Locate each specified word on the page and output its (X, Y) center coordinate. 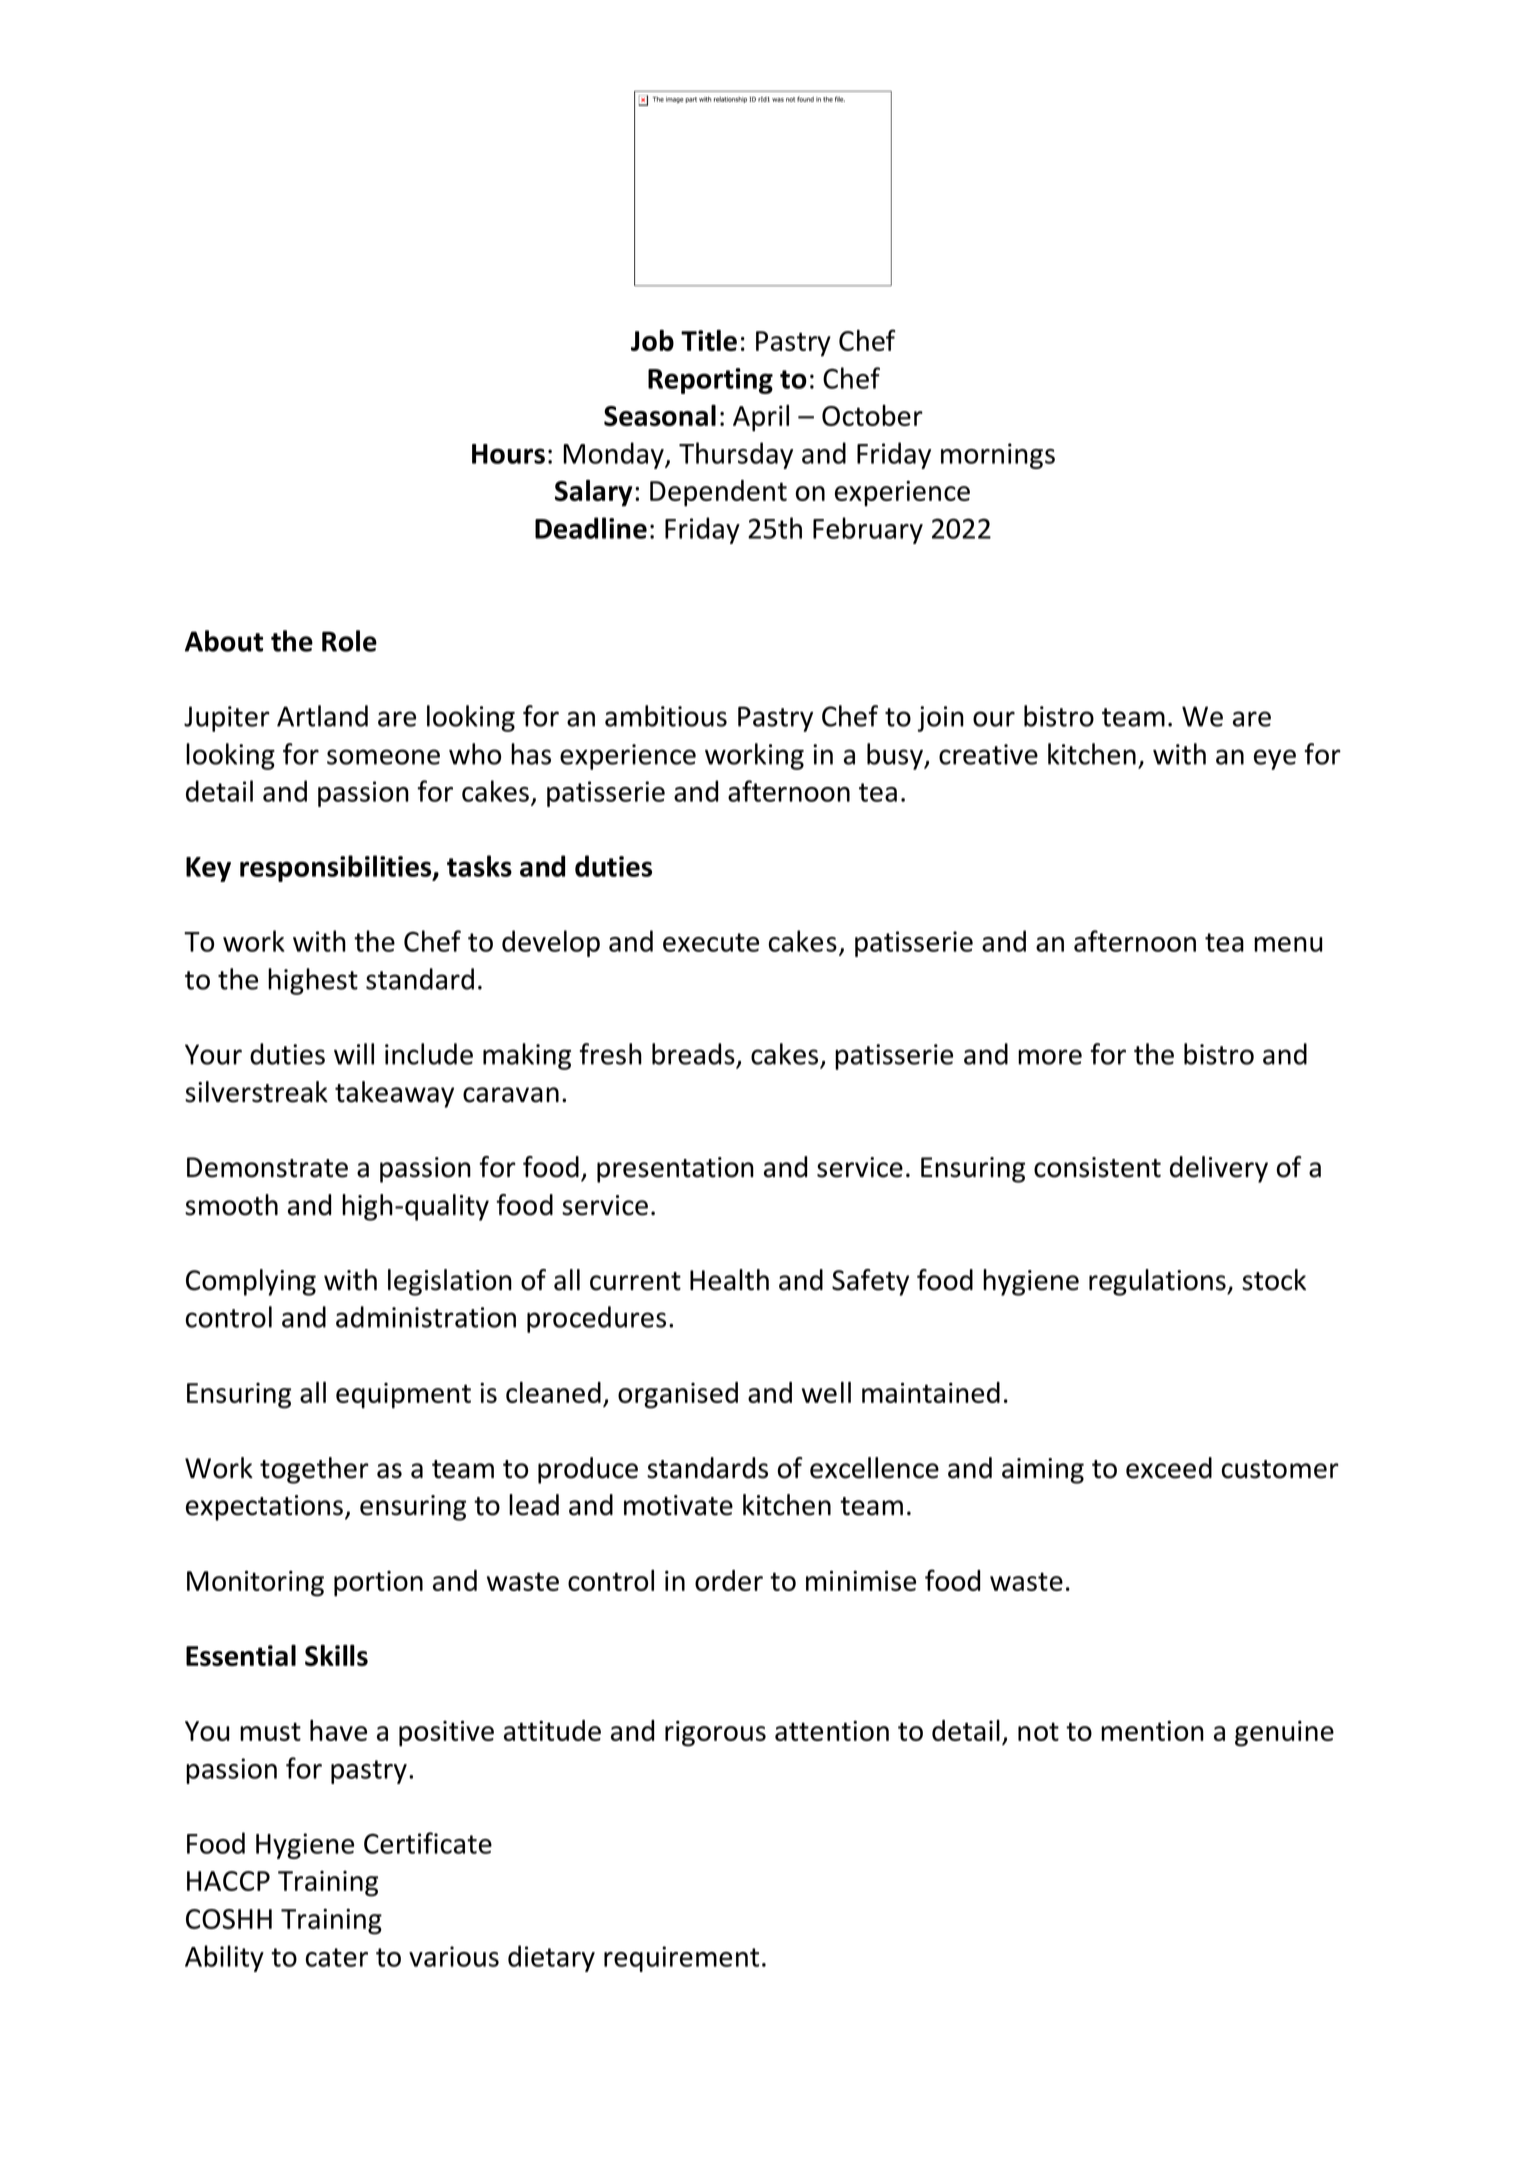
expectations (264, 1508)
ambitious (666, 716)
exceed (1169, 1468)
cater (337, 1957)
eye (1275, 759)
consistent (1097, 1167)
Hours (508, 454)
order (729, 1580)
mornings (998, 456)
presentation (675, 1170)
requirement (681, 1959)
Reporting (710, 381)
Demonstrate (267, 1167)
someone (383, 757)
